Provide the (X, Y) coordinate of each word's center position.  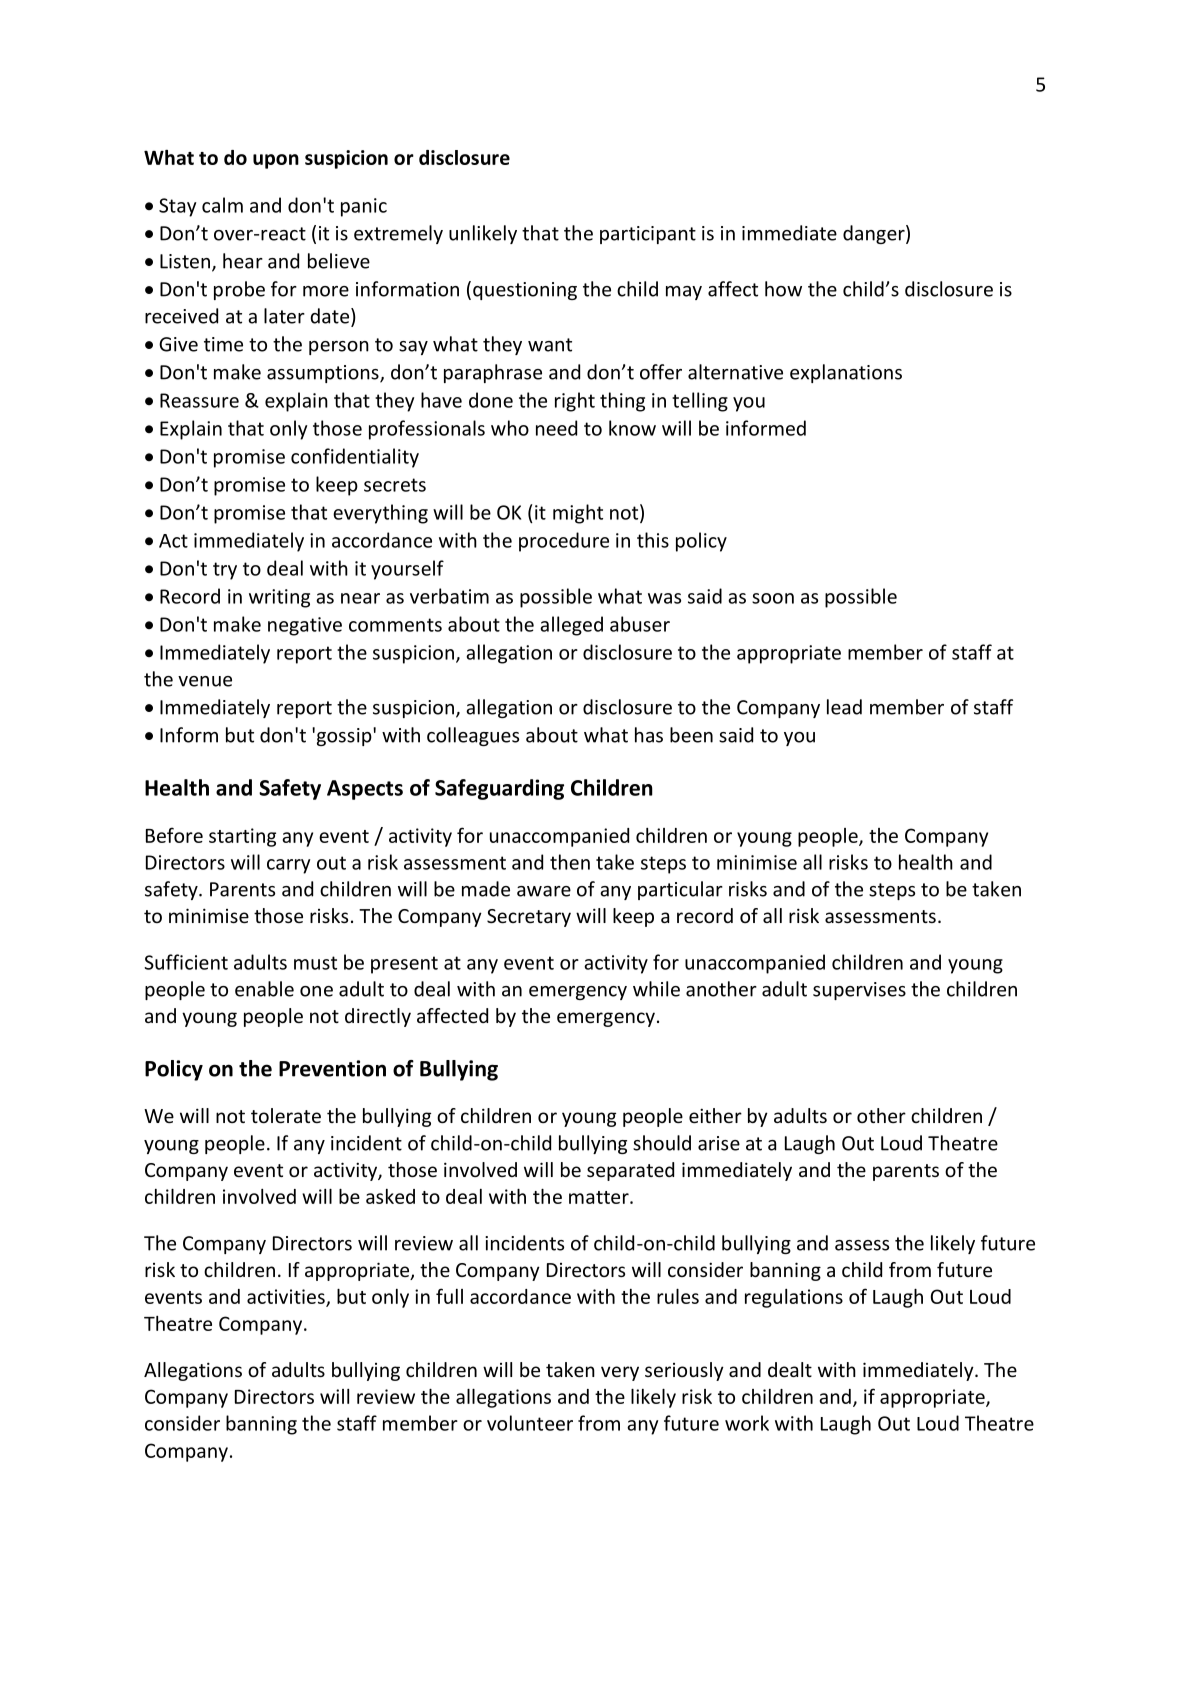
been (691, 735)
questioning (525, 291)
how (783, 289)
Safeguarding (499, 789)
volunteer (530, 1423)
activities (287, 1297)
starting (242, 837)
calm (222, 205)
